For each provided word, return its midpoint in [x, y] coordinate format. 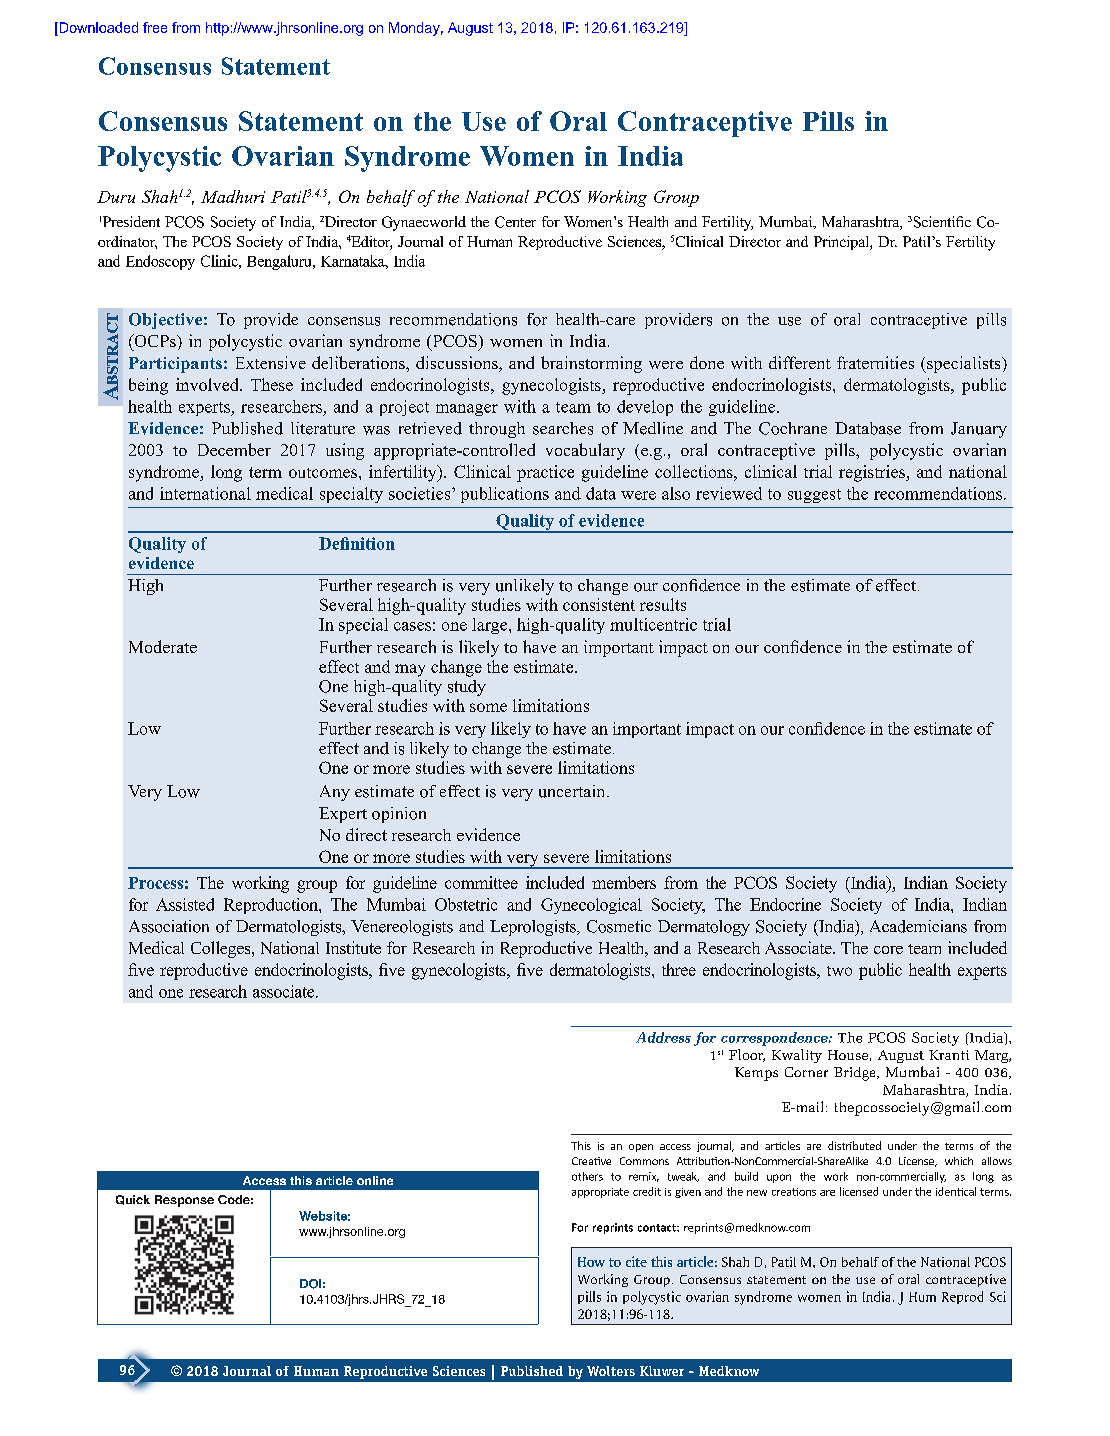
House [848, 1055]
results [663, 604]
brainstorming [591, 364]
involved [208, 384]
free [155, 27]
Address [663, 1037]
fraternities [875, 362]
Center [515, 222]
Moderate [163, 646]
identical [956, 1191]
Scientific [942, 222]
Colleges [222, 949]
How [591, 1262]
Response [184, 1201]
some [488, 707]
